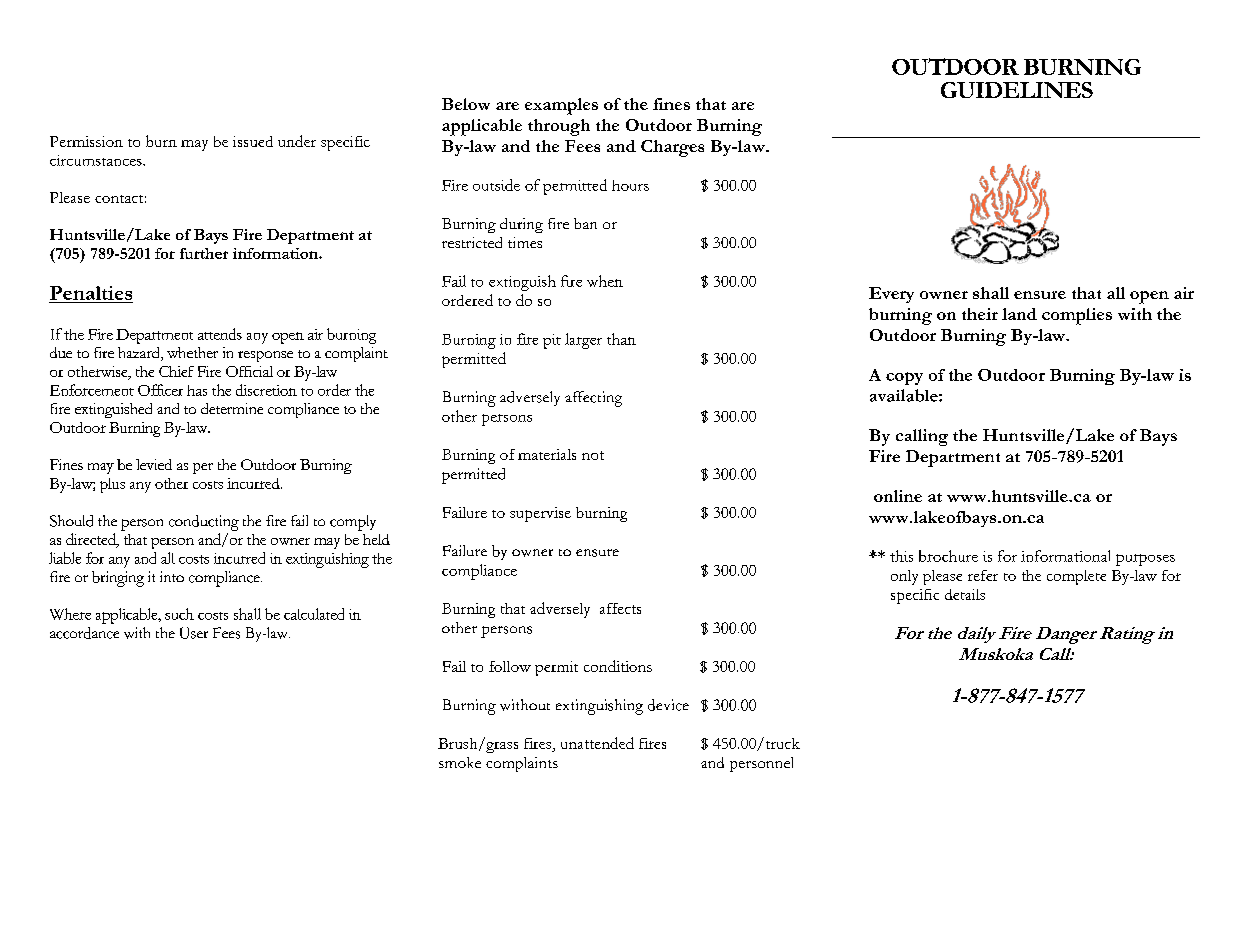 Image resolution: width=1233 pixels, height=952 pixels. What do you see at coordinates (620, 608) in the document?
I see `affects` at bounding box center [620, 608].
